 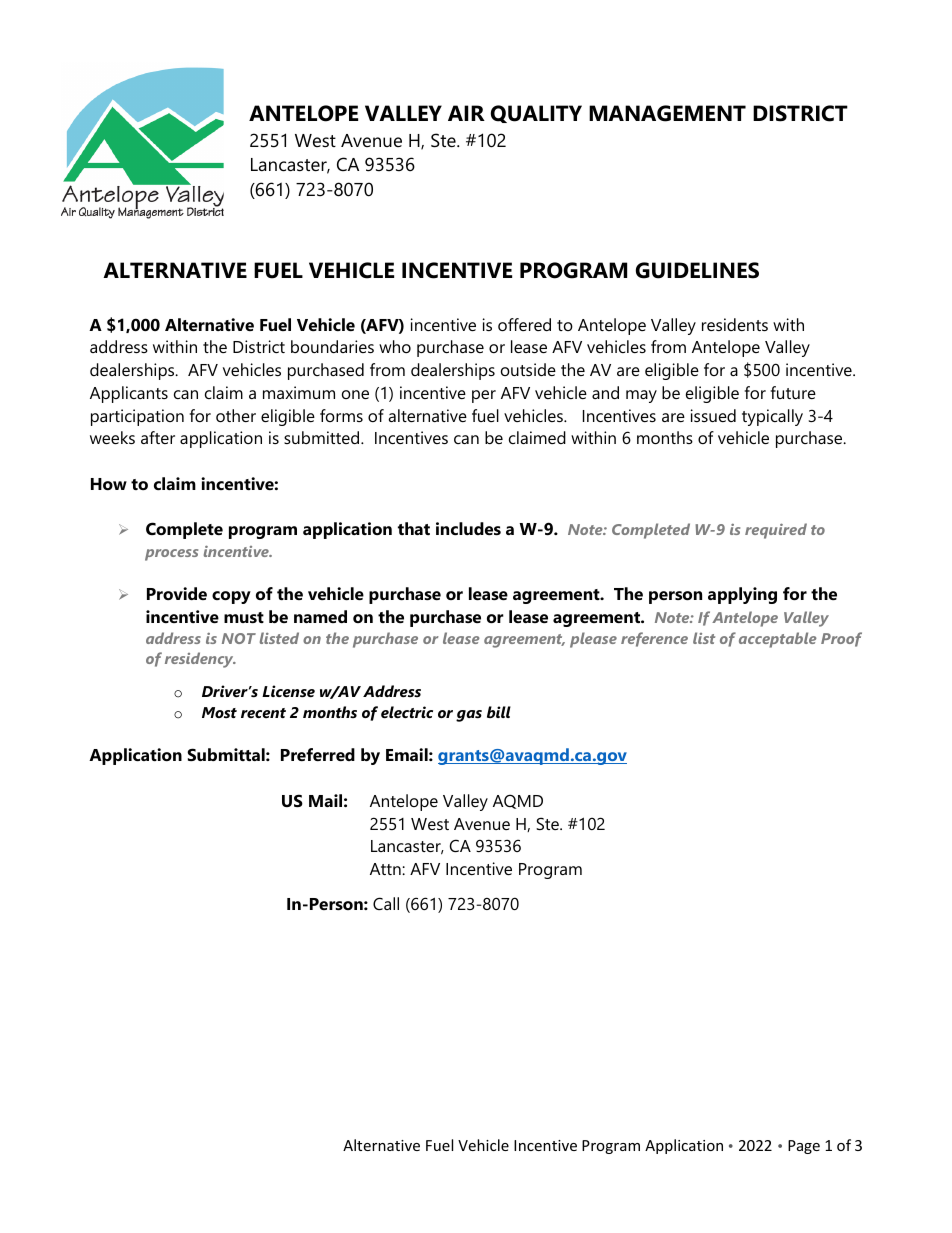 I want to click on residency, so click(x=200, y=660).
